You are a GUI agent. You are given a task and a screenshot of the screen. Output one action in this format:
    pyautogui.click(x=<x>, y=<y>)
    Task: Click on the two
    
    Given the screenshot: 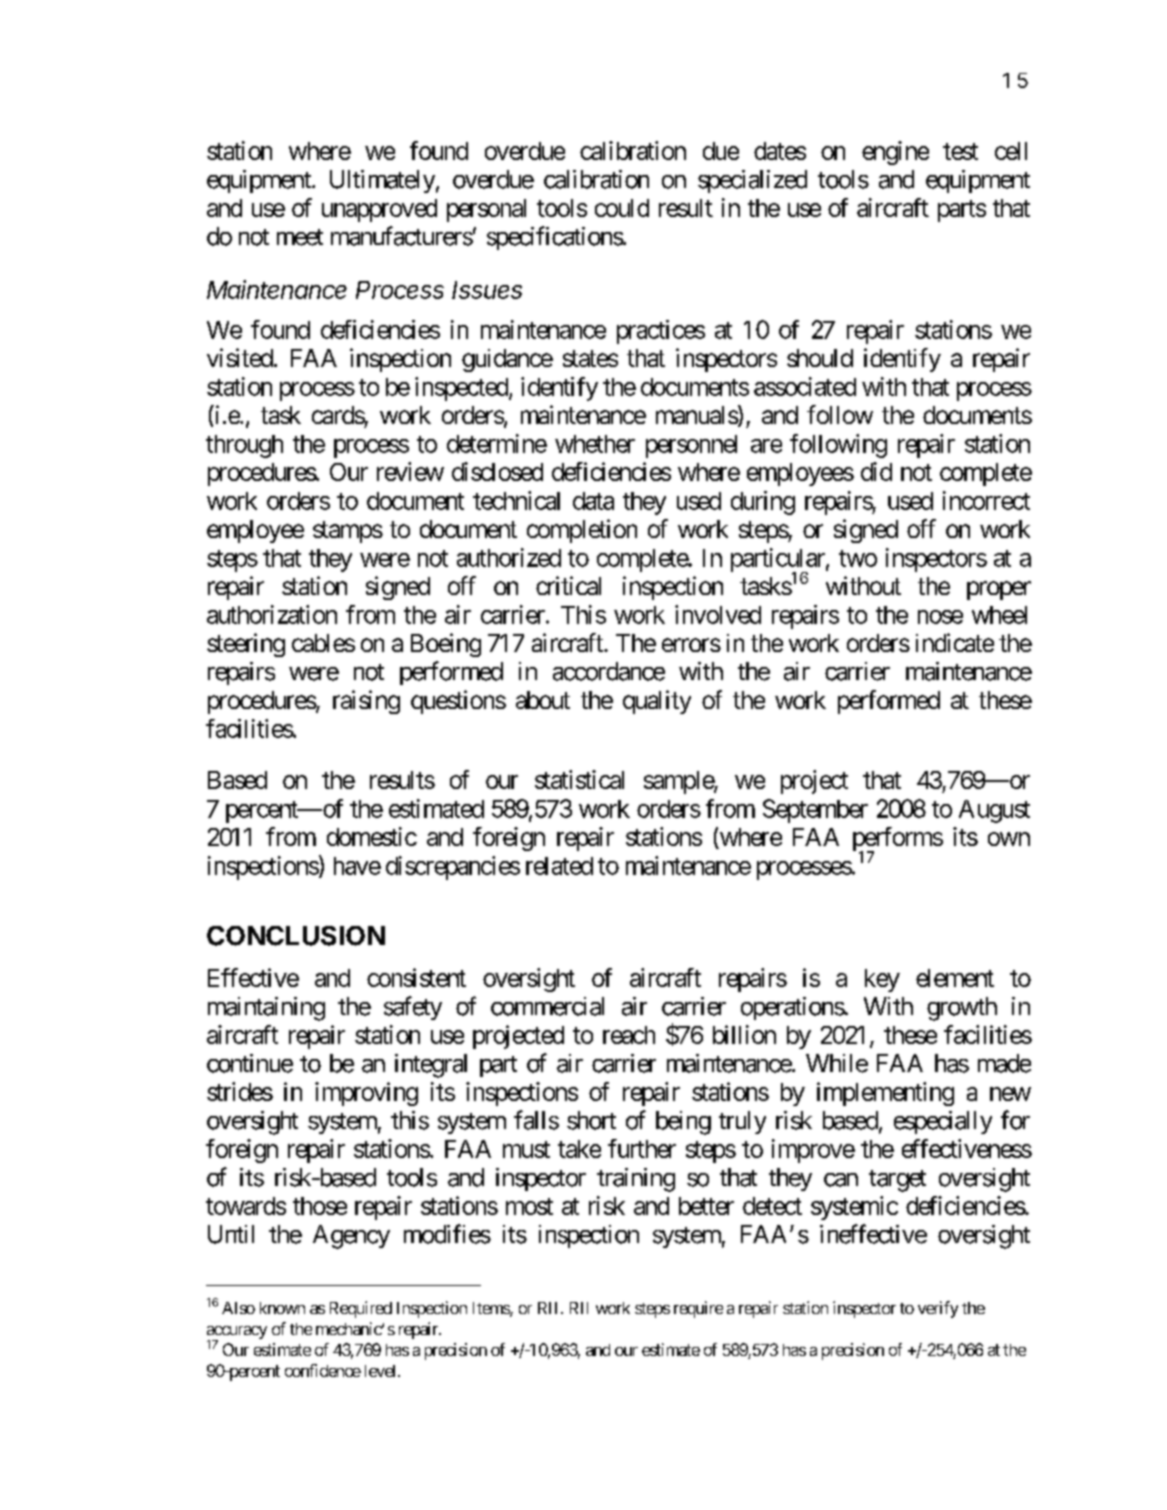 What is the action you would take?
    pyautogui.click(x=858, y=558)
